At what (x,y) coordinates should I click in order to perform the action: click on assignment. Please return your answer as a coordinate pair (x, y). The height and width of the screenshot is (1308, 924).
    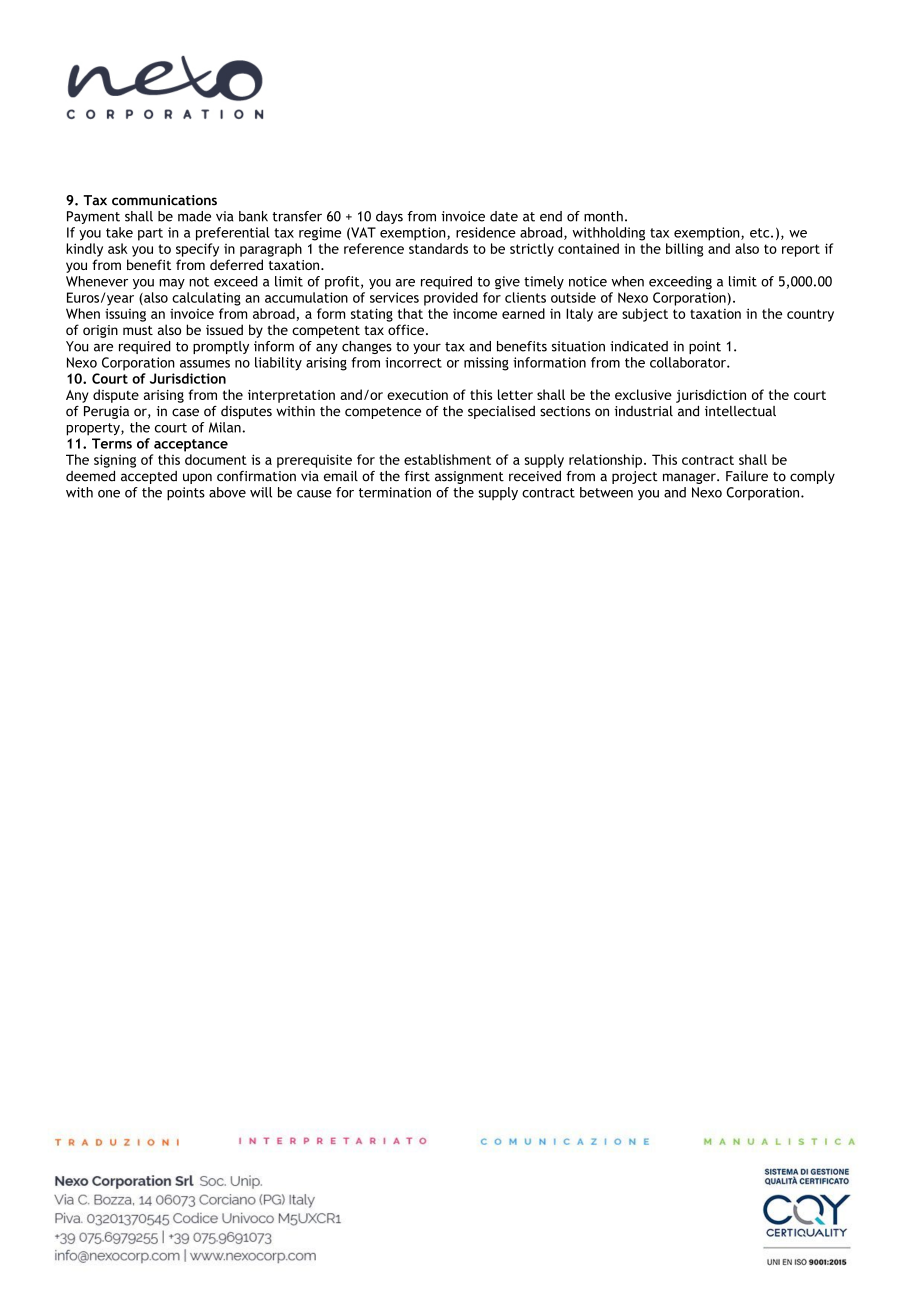
    Looking at the image, I should click on (469, 477).
